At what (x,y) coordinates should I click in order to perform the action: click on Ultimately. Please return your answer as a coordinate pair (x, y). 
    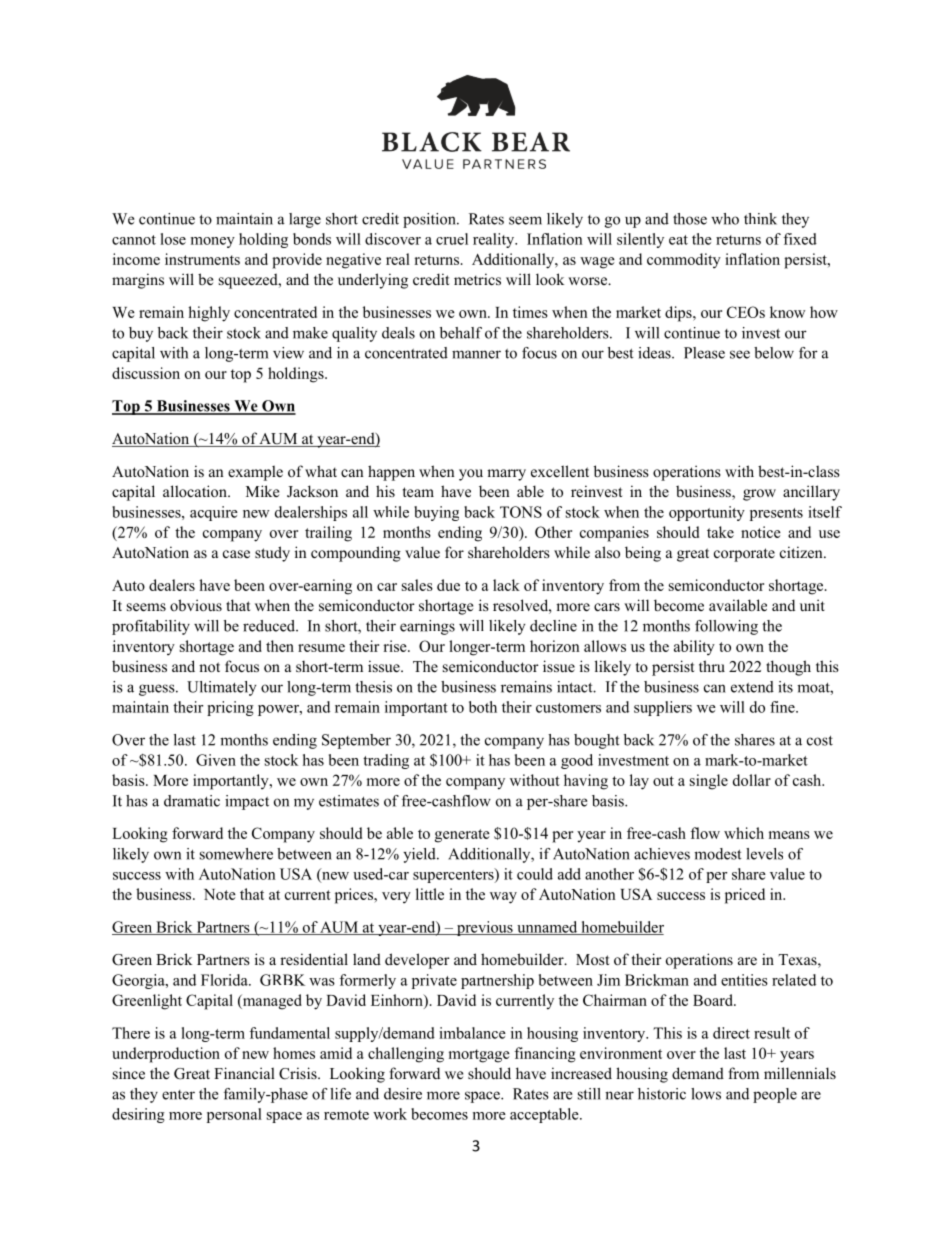
    Looking at the image, I should click on (221, 688).
